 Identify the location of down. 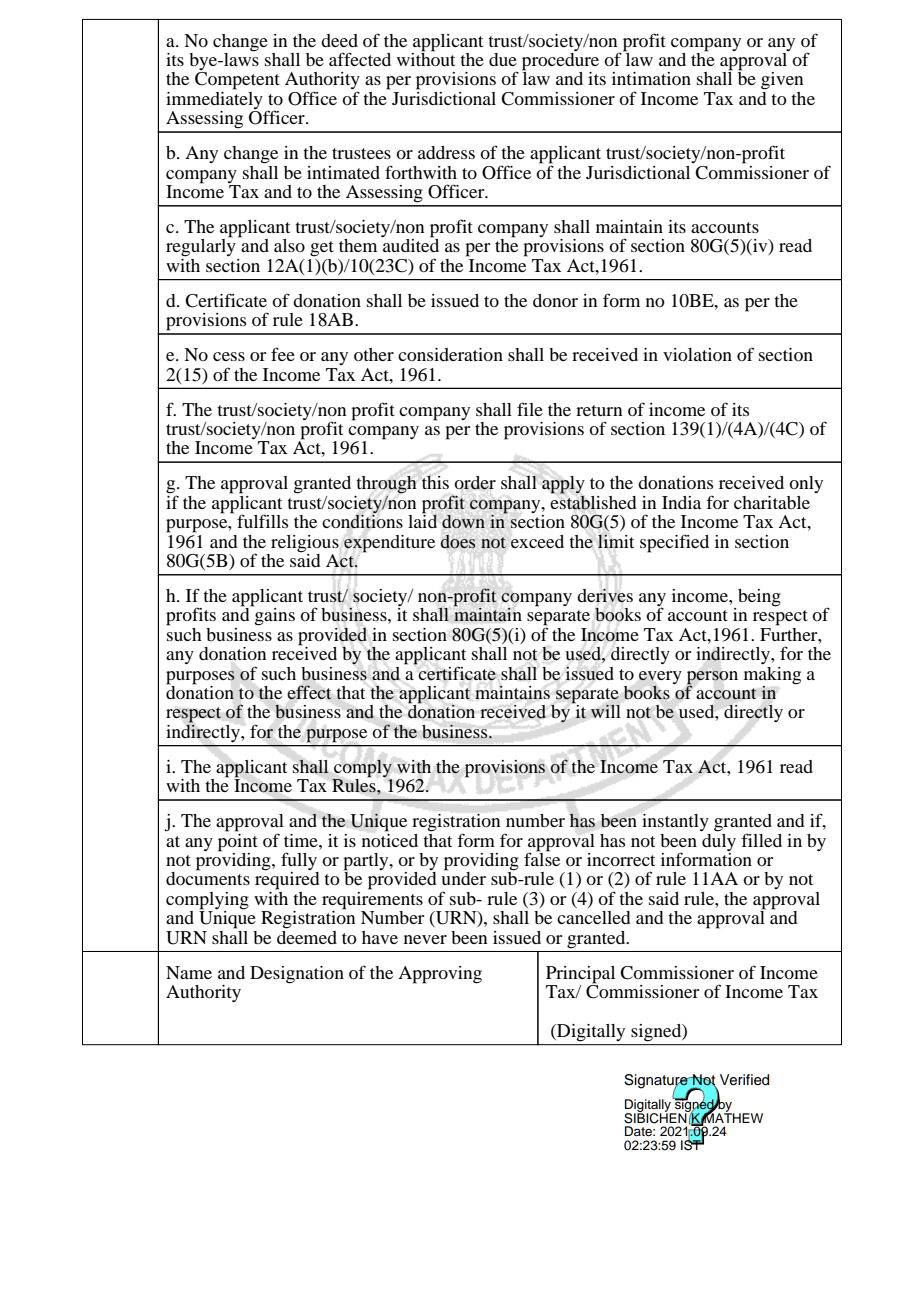
(463, 521).
